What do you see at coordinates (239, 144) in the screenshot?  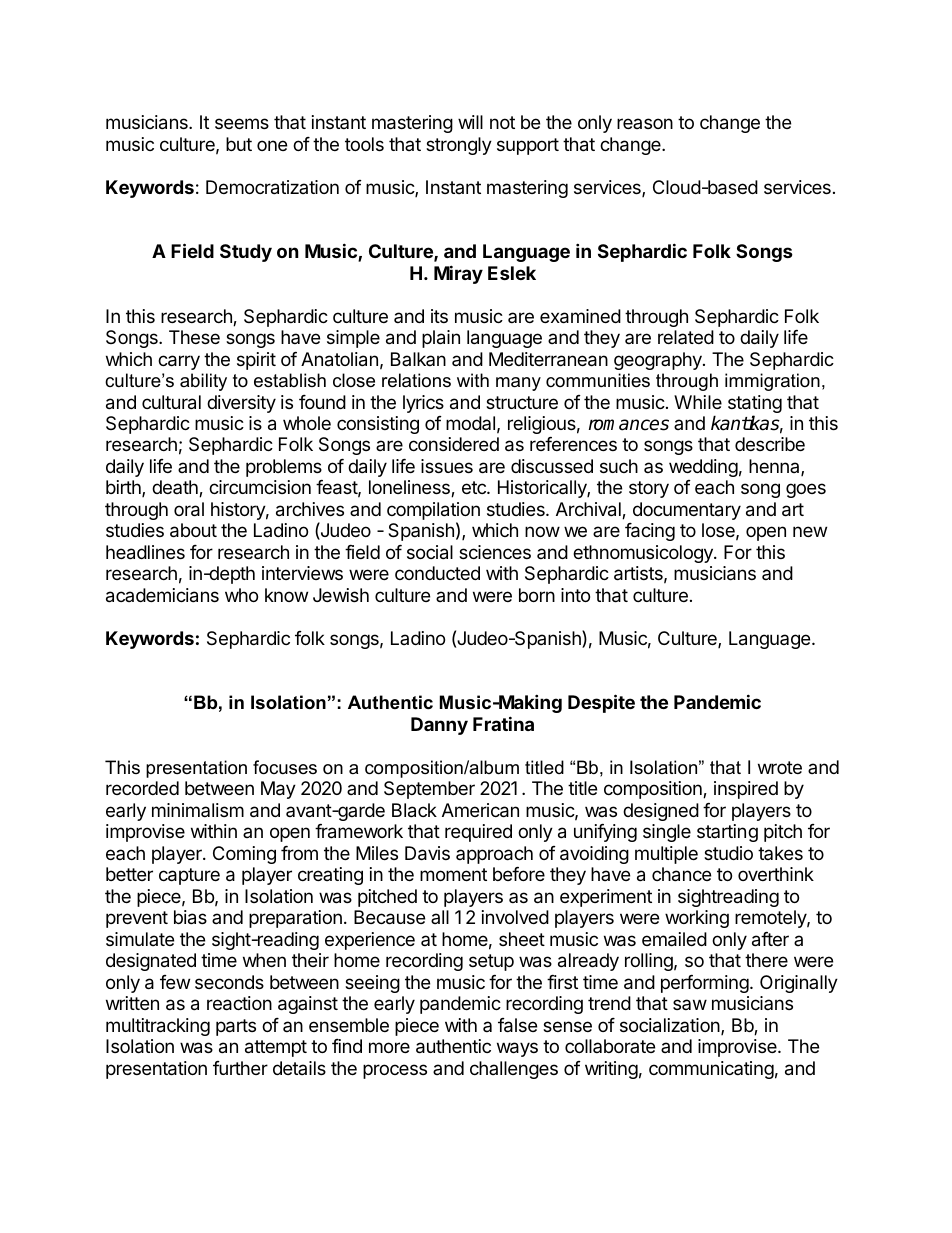 I see `but` at bounding box center [239, 144].
